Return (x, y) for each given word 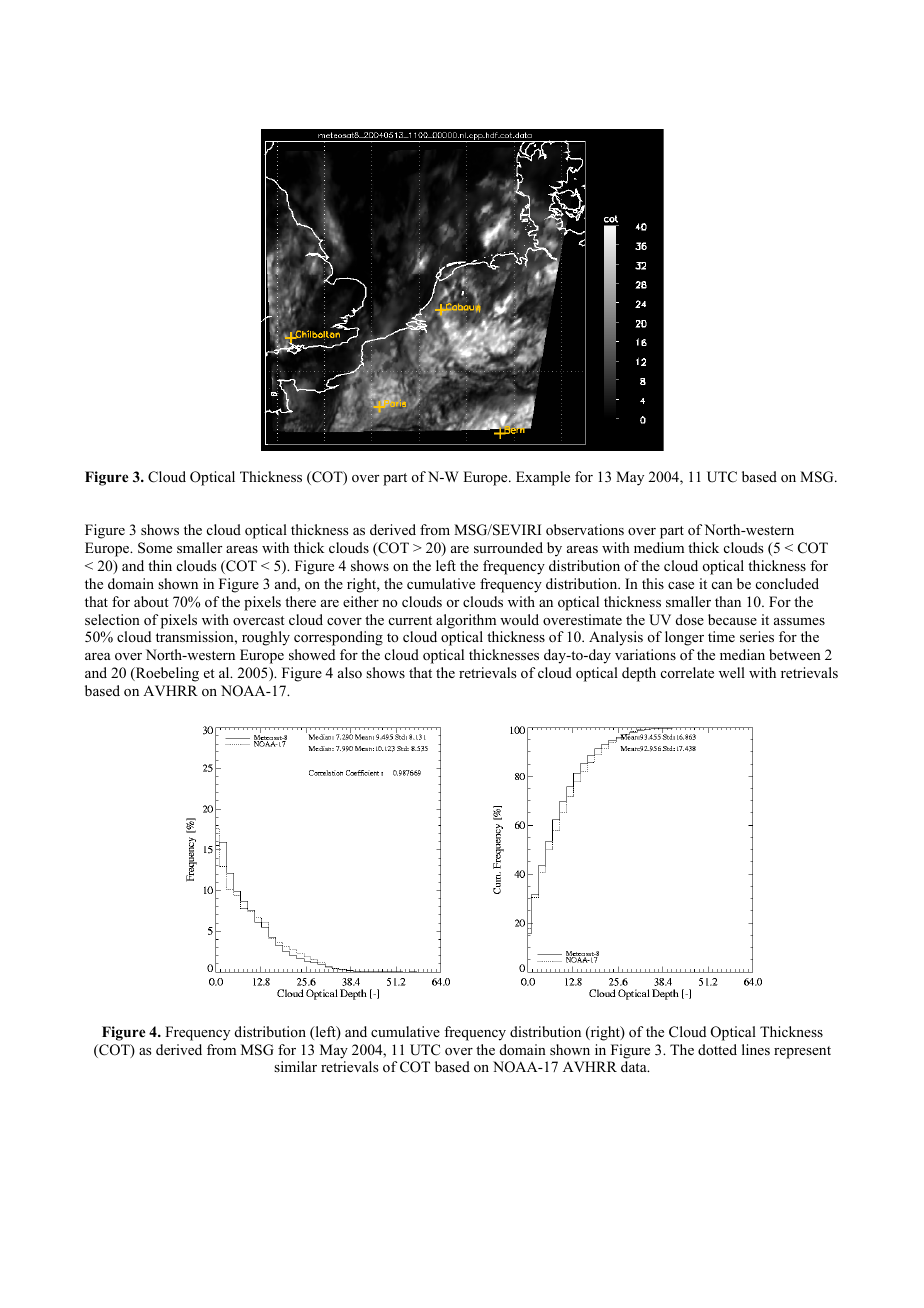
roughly (266, 638)
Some (155, 548)
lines (756, 1049)
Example (543, 478)
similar (295, 1066)
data (635, 1066)
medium (659, 547)
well (732, 672)
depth (639, 674)
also (350, 672)
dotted (717, 1049)
